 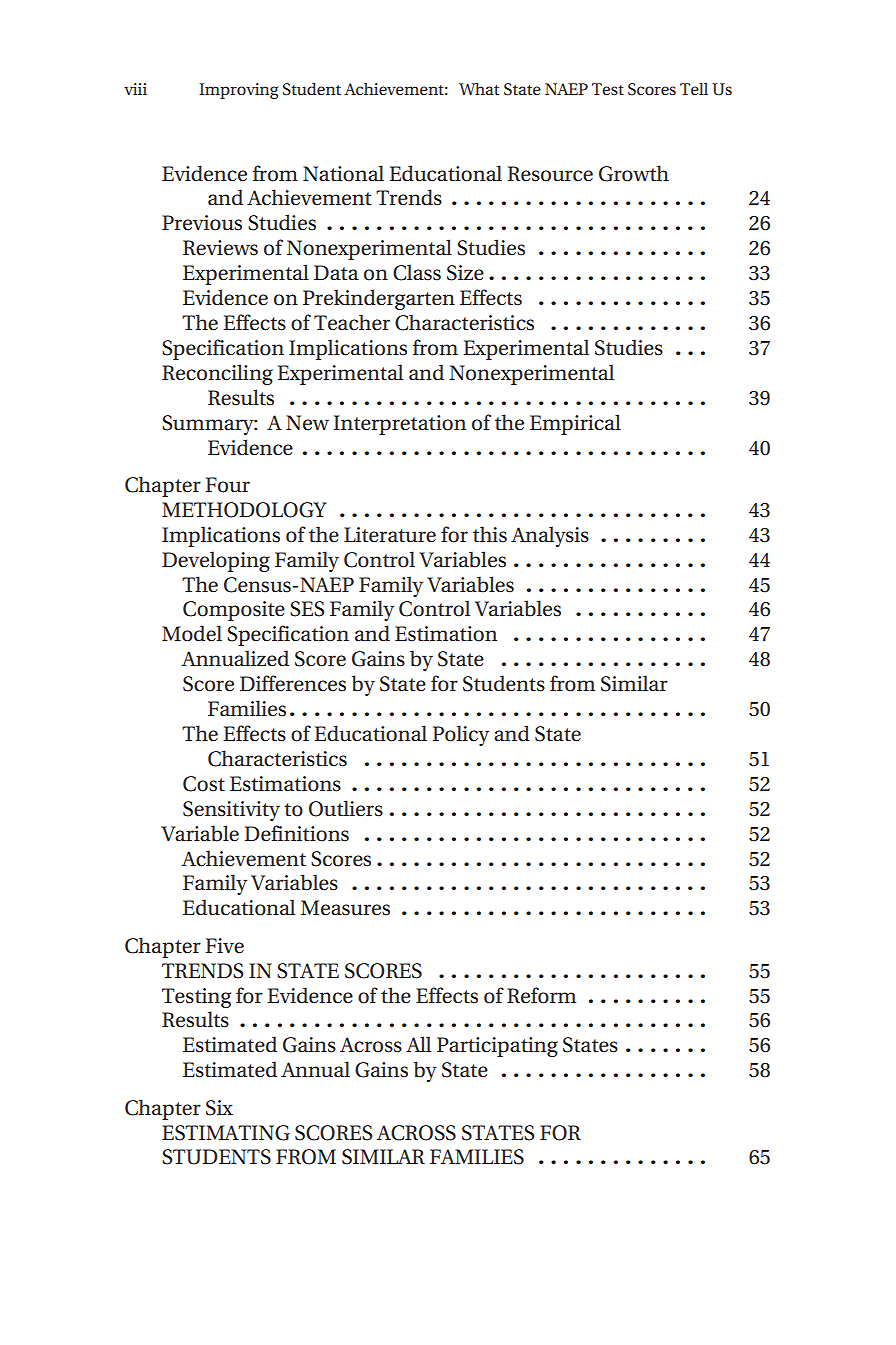 What do you see at coordinates (418, 1044) in the screenshot?
I see `All` at bounding box center [418, 1044].
